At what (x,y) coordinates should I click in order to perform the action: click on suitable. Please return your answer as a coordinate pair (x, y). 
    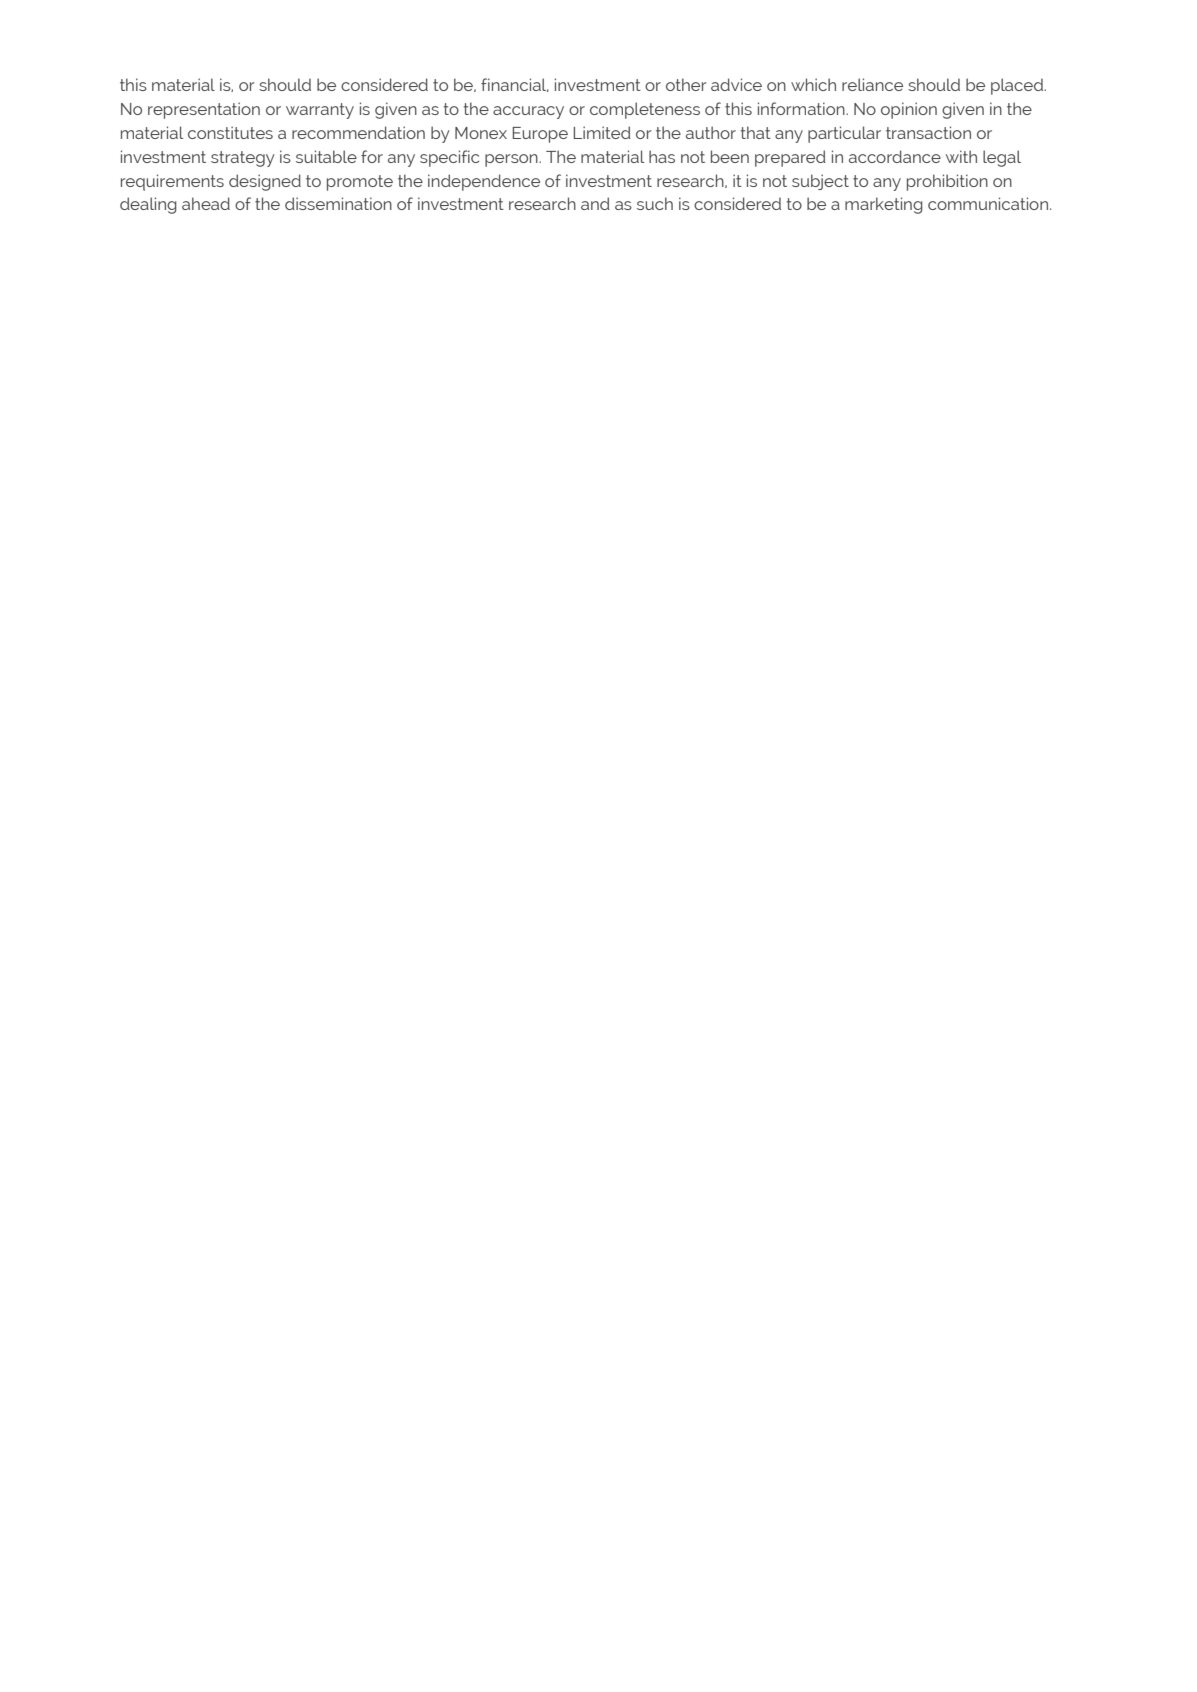
    Looking at the image, I should click on (326, 156).
